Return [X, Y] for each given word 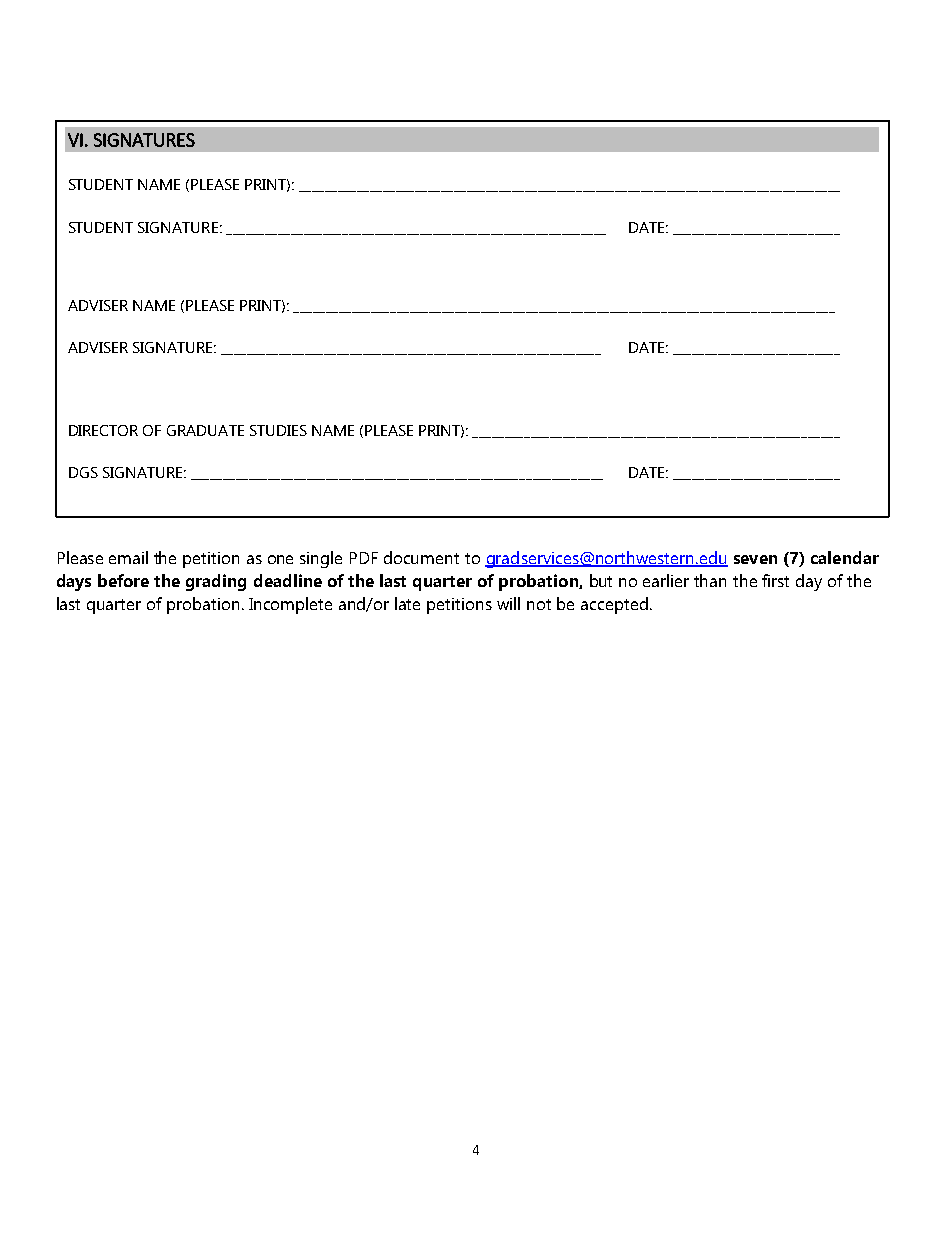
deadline [288, 580]
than [710, 580]
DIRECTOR [103, 430]
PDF [364, 558]
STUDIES [278, 430]
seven [755, 559]
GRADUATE [205, 430]
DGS [83, 472]
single [321, 559]
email [128, 557]
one [280, 559]
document [421, 557]
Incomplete [290, 605]
